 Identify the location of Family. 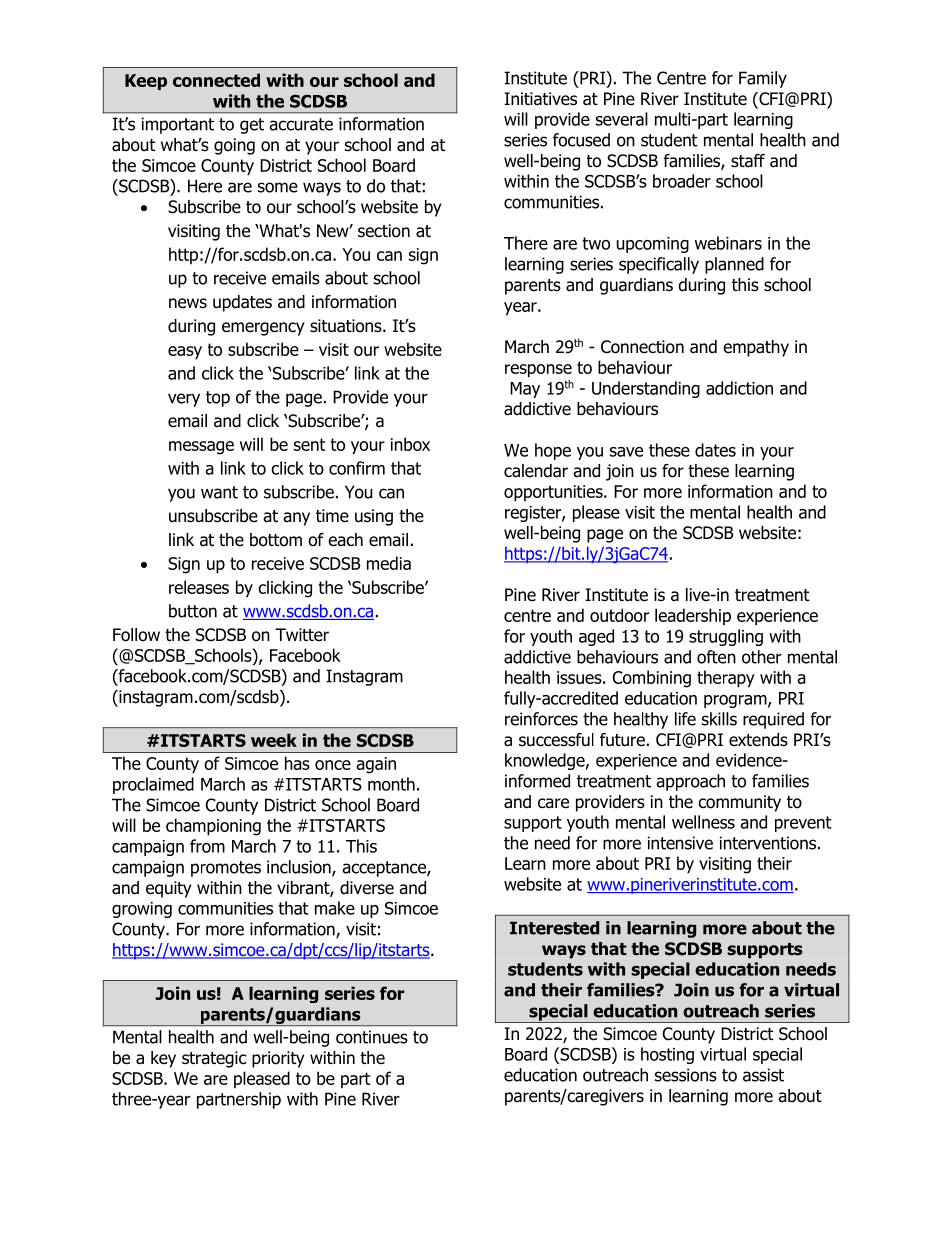
(763, 79).
